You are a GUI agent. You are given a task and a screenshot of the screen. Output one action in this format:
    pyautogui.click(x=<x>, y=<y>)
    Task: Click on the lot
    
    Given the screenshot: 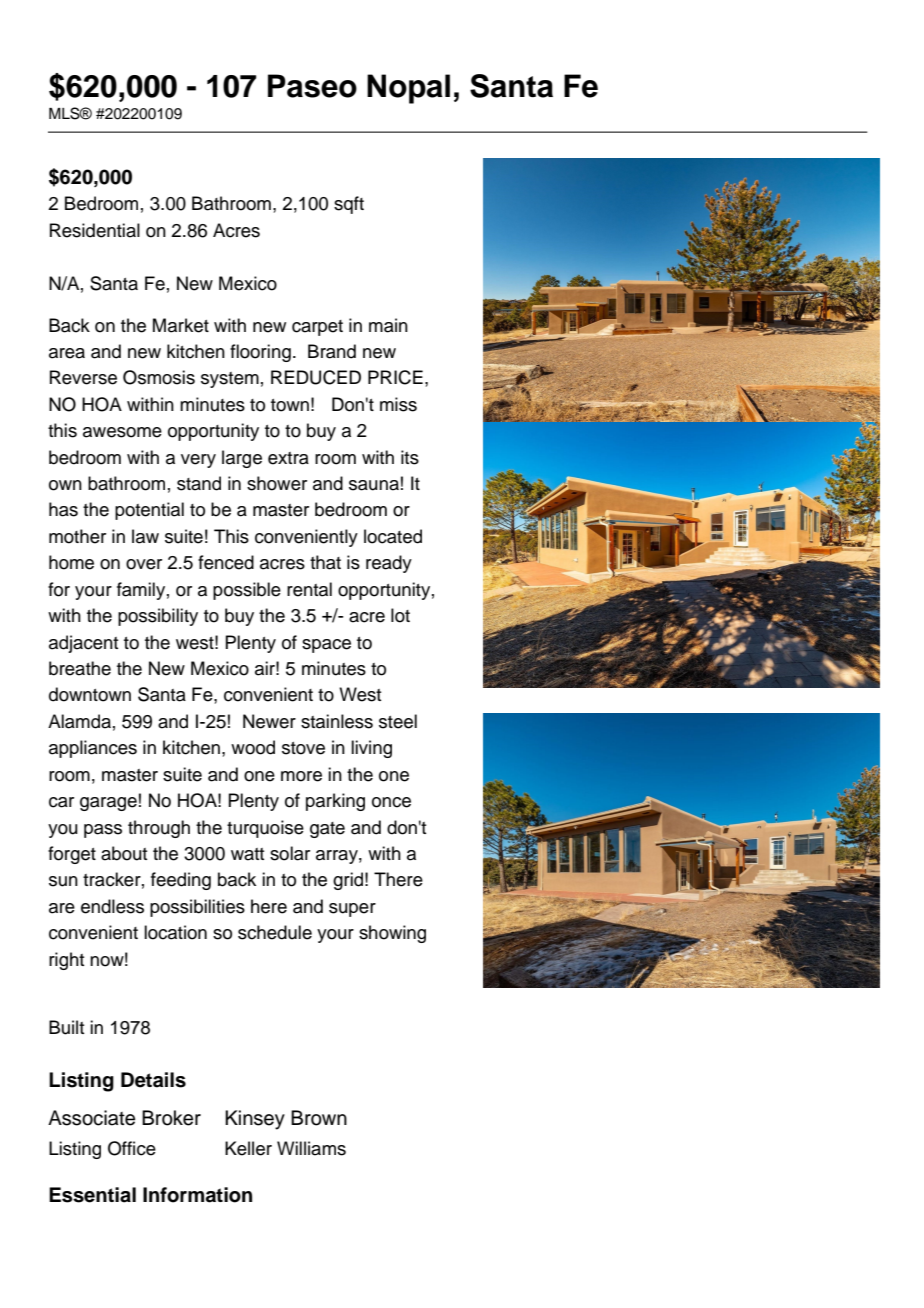 What is the action you would take?
    pyautogui.click(x=400, y=615)
